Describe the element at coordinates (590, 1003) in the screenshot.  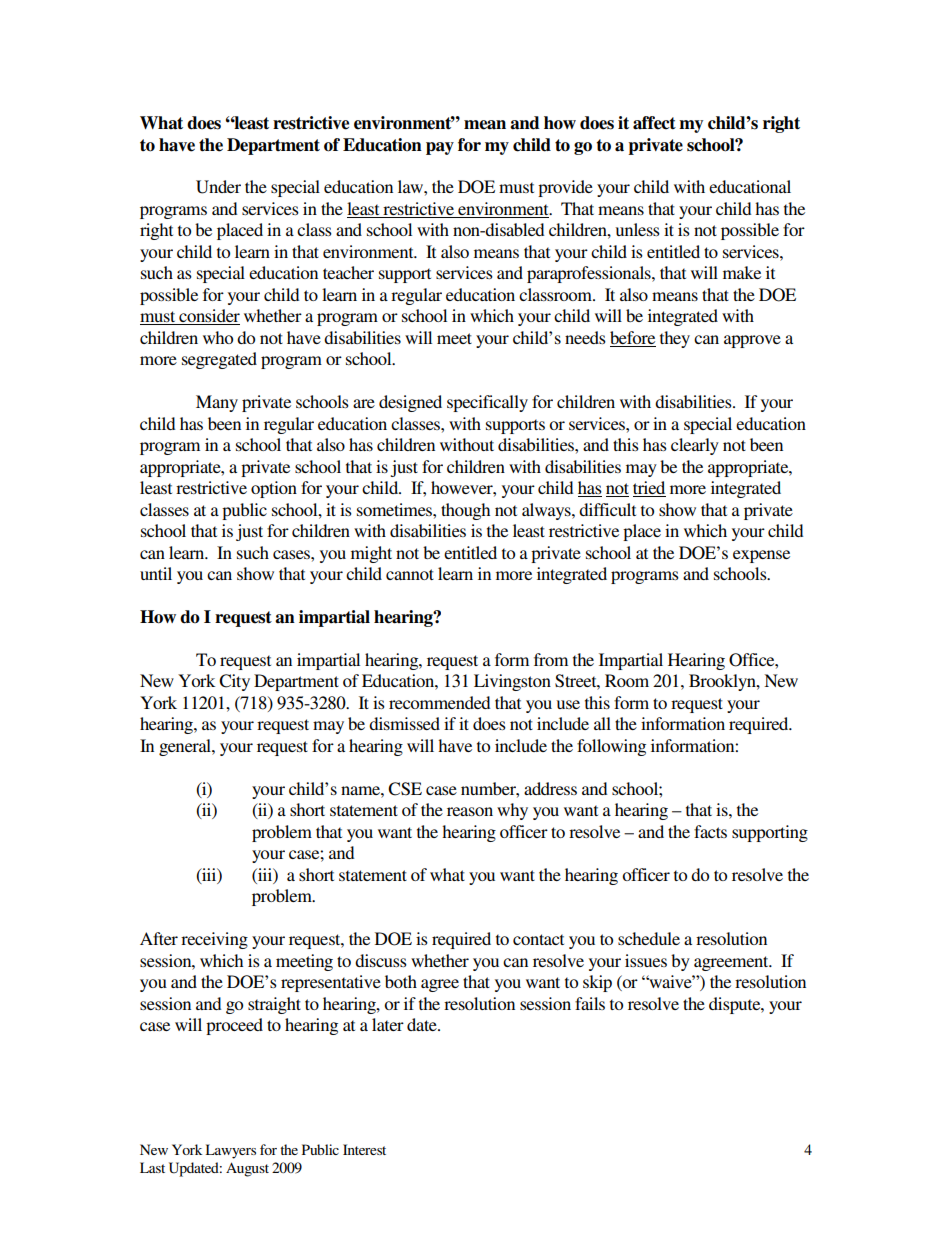
I see `fails` at that location.
